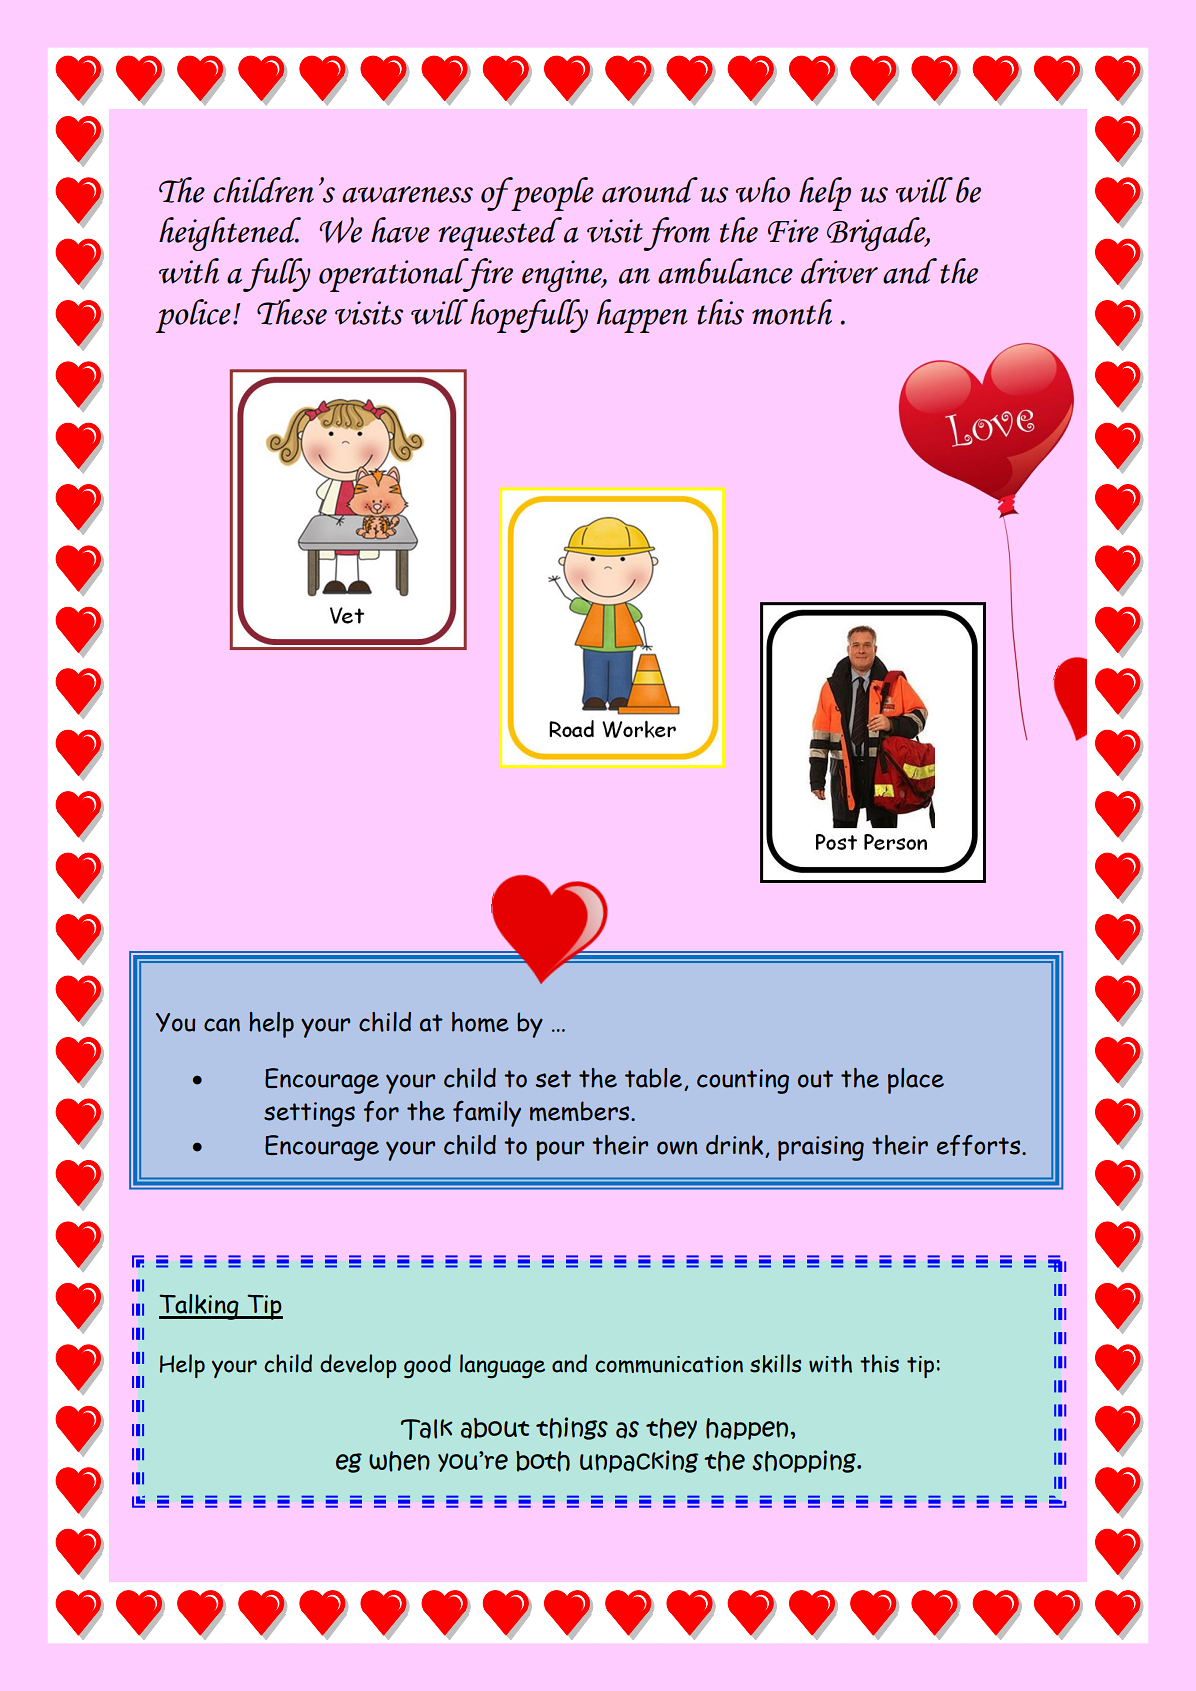  Describe the element at coordinates (480, 1022) in the image. I see `home` at that location.
